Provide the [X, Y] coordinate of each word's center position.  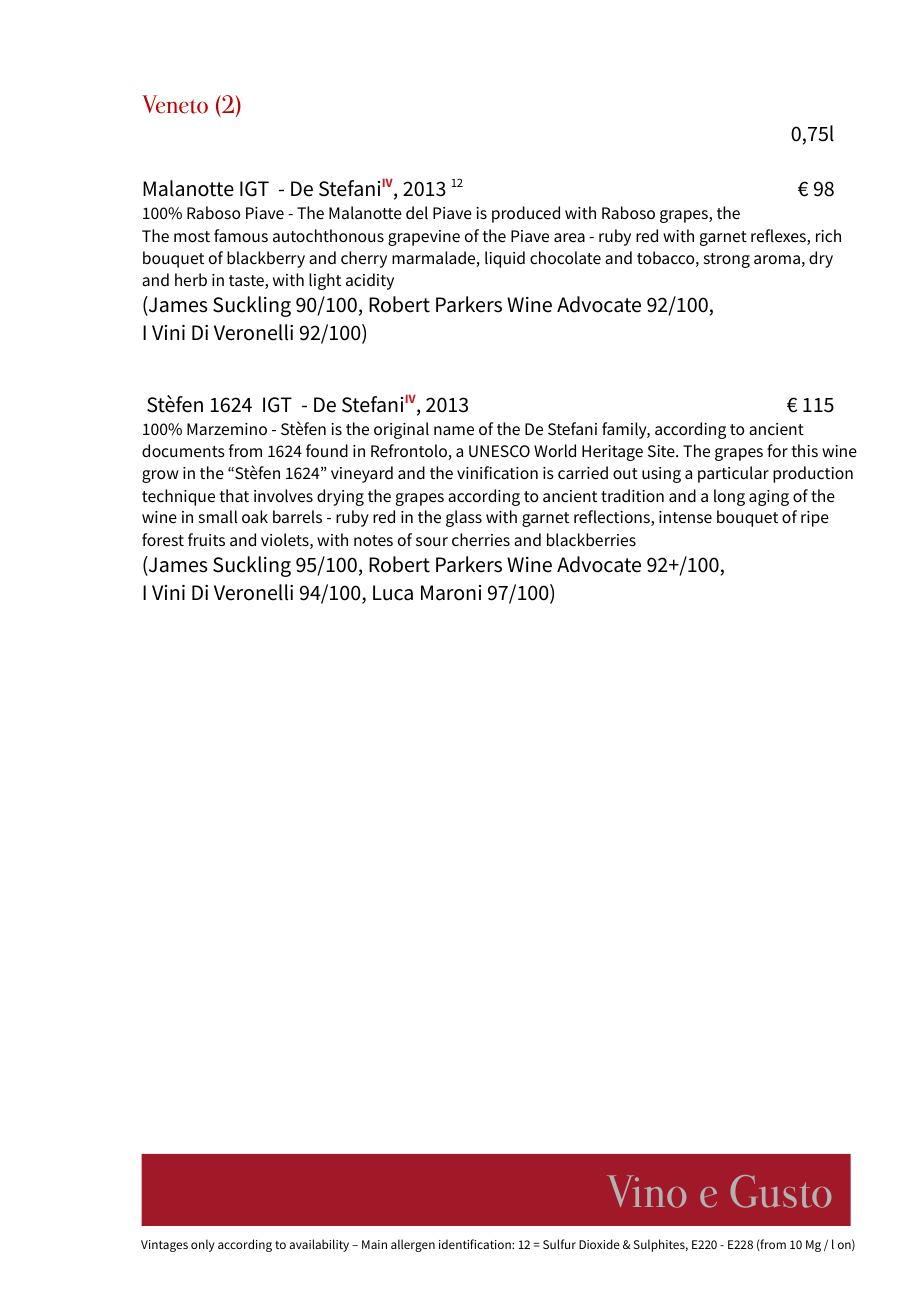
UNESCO [499, 451]
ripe [815, 519]
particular [733, 474]
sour [432, 542]
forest [163, 540]
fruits [206, 539]
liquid [505, 259]
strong [727, 260]
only [203, 1245]
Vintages [164, 1246]
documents [183, 451]
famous [241, 236]
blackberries [591, 540]
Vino [647, 1191]
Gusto [781, 1191]
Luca [393, 593]
